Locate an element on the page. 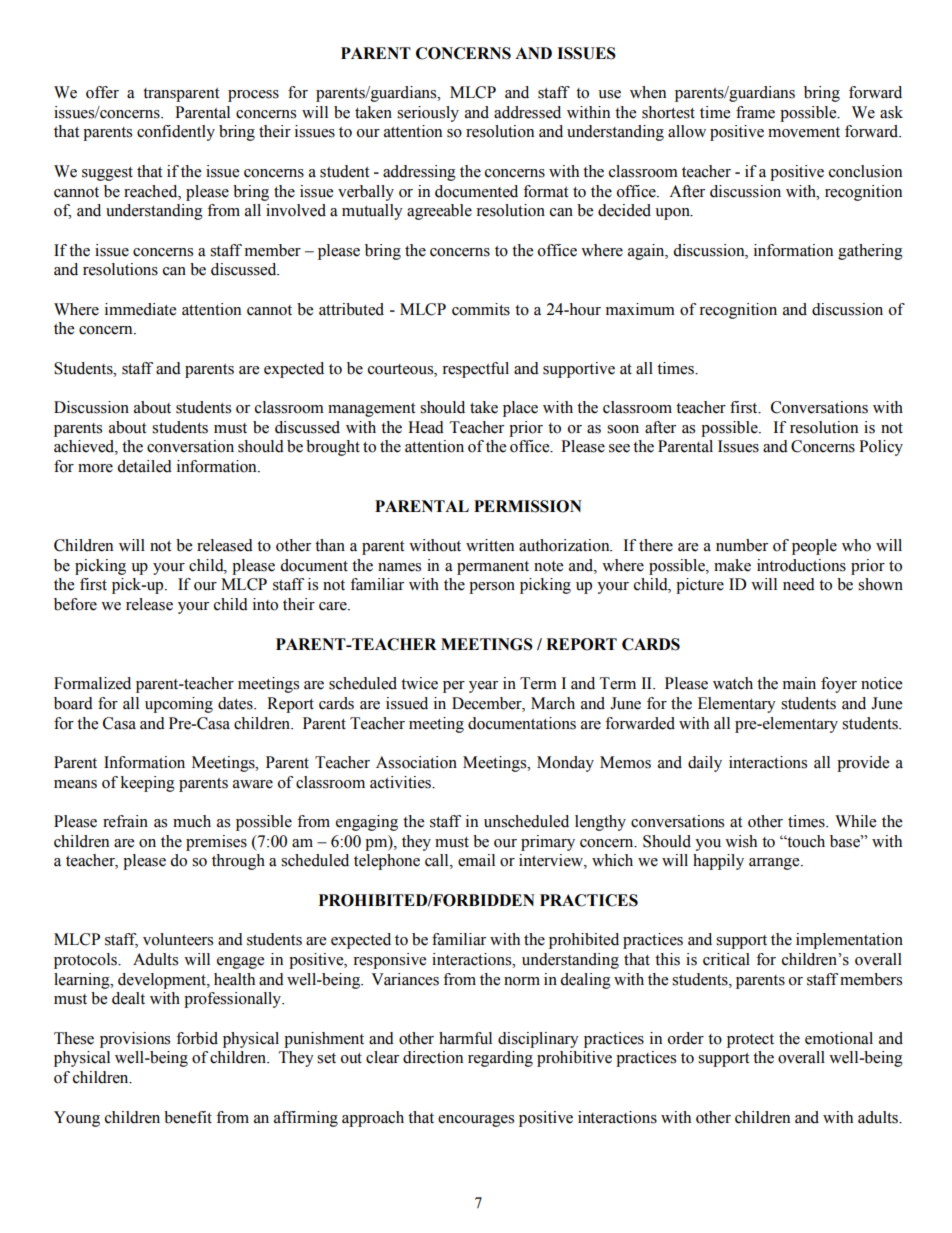  need is located at coordinates (799, 584).
